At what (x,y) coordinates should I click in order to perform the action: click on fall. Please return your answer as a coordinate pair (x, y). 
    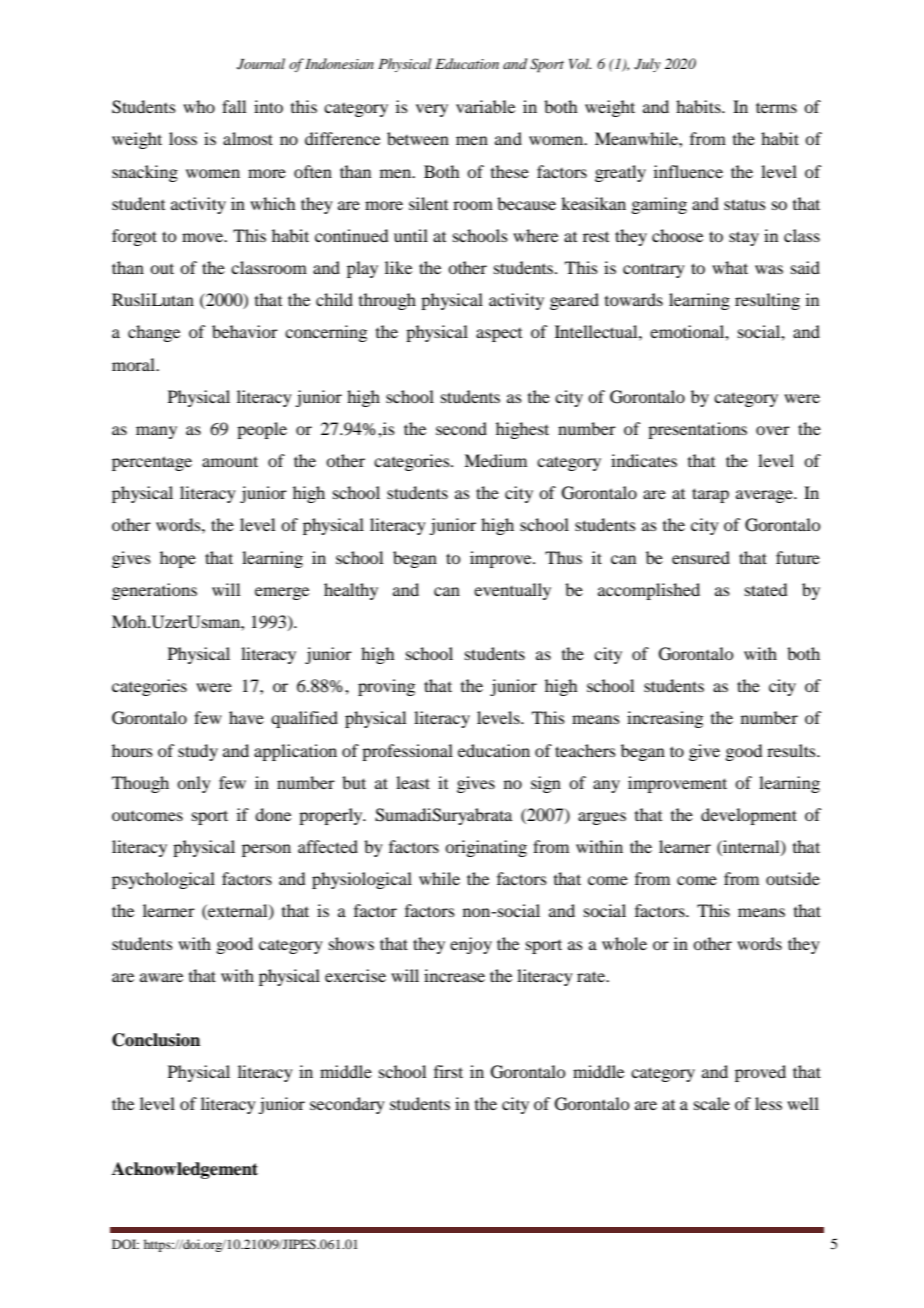
    Looking at the image, I should click on (234, 106).
